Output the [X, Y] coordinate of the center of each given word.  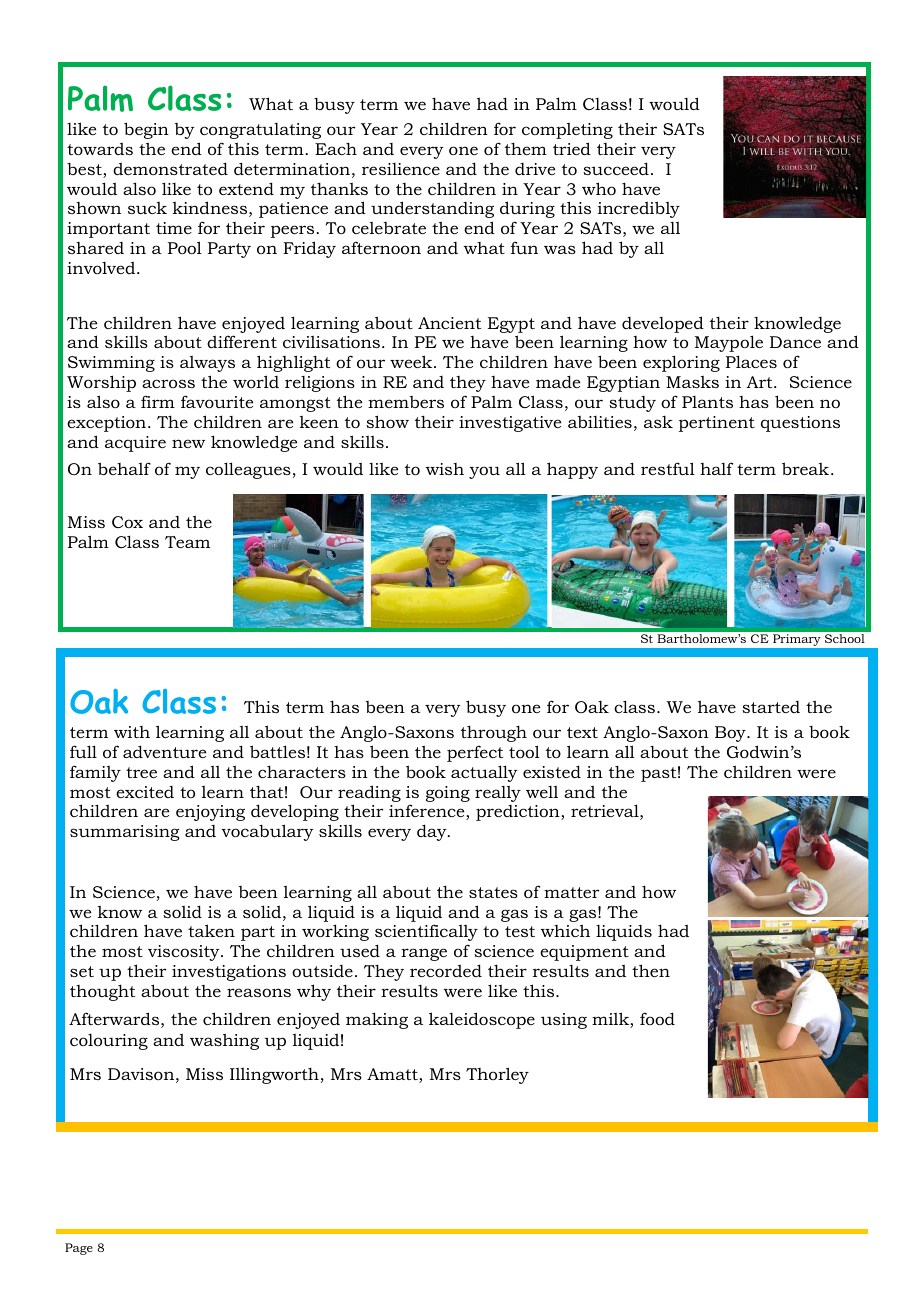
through [494, 733]
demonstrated [170, 168]
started [771, 707]
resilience [401, 169]
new [188, 443]
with [132, 732]
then [651, 970]
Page [79, 1249]
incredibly [639, 209]
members [406, 402]
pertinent [717, 424]
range [424, 954]
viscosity [185, 953]
